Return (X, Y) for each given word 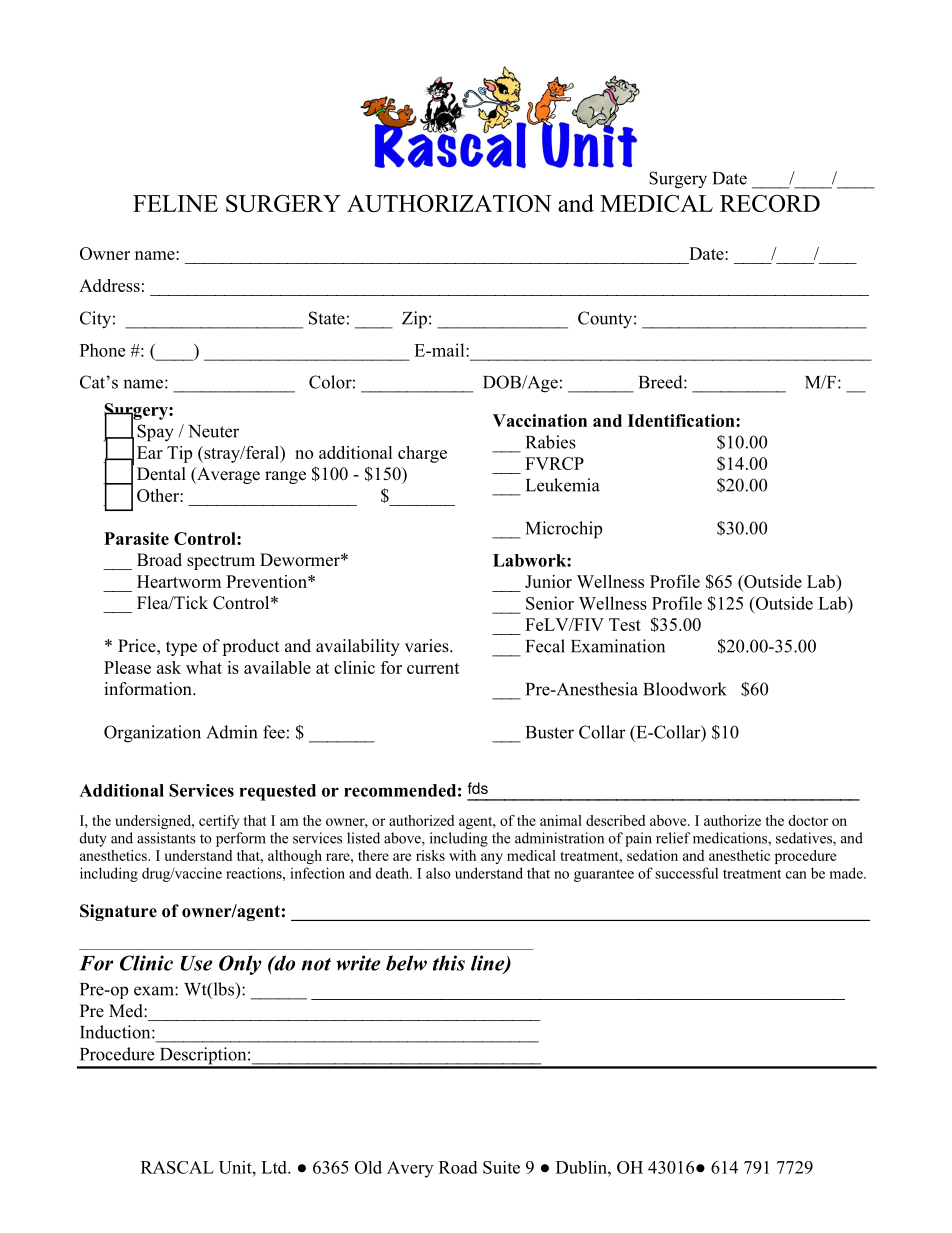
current (433, 668)
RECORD (770, 203)
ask (169, 667)
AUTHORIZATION (449, 203)
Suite (501, 1167)
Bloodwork (685, 689)
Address (109, 285)
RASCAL (177, 1167)
